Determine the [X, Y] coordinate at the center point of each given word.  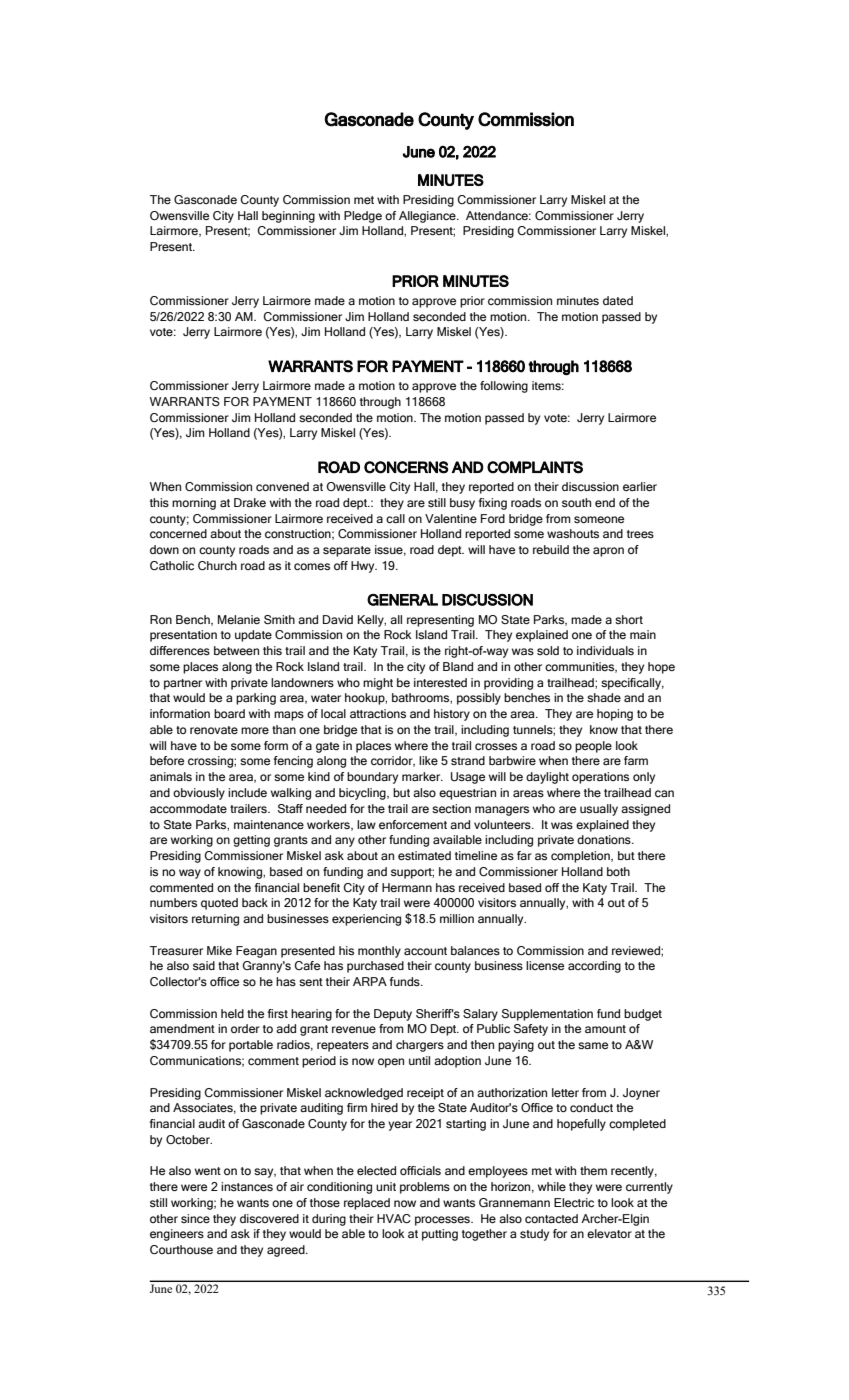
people [593, 747]
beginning [288, 217]
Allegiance [428, 217]
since [195, 1218]
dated [618, 300]
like [428, 760]
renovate [214, 730]
